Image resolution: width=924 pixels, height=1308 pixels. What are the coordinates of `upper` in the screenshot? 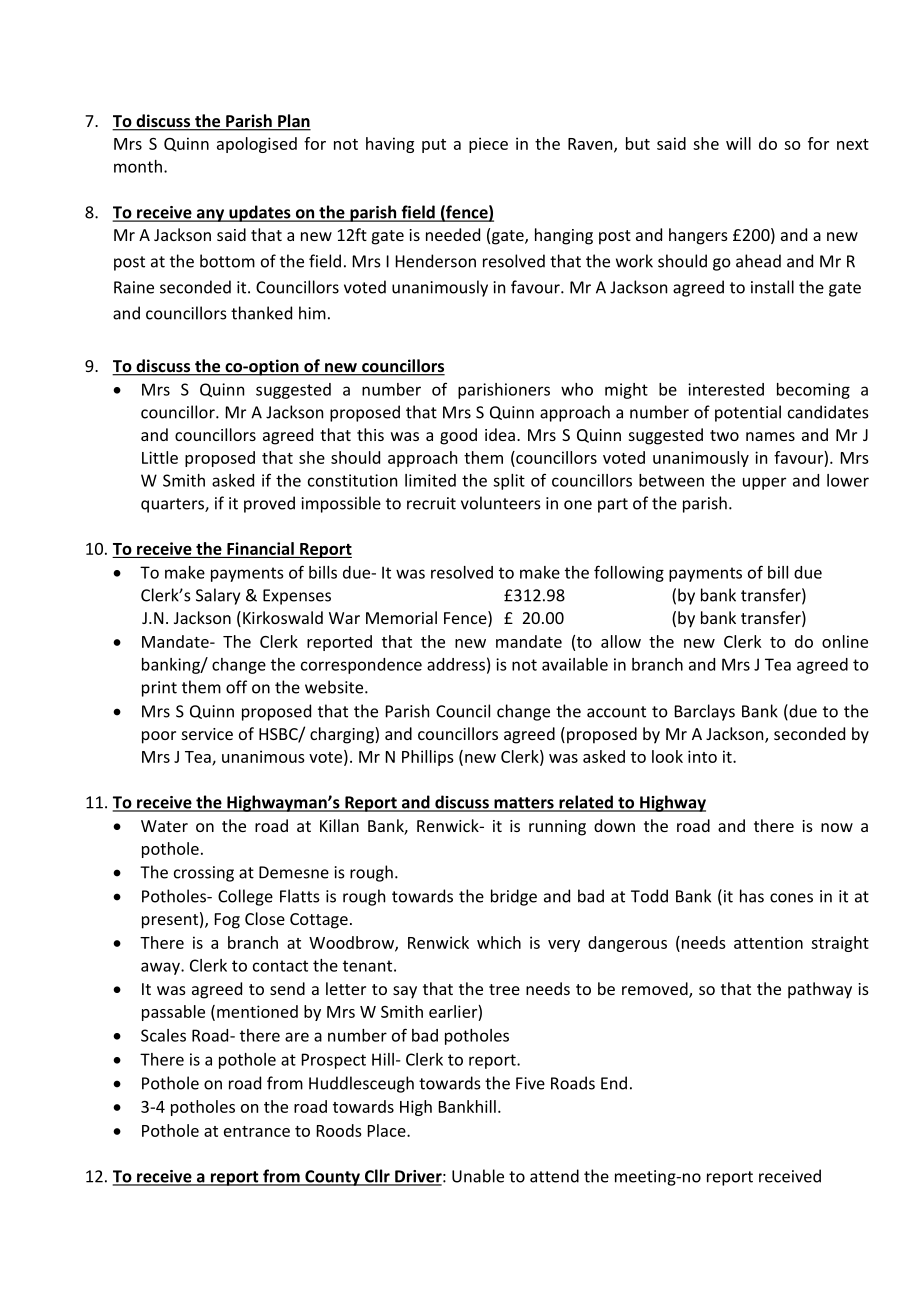 It's located at (764, 483).
